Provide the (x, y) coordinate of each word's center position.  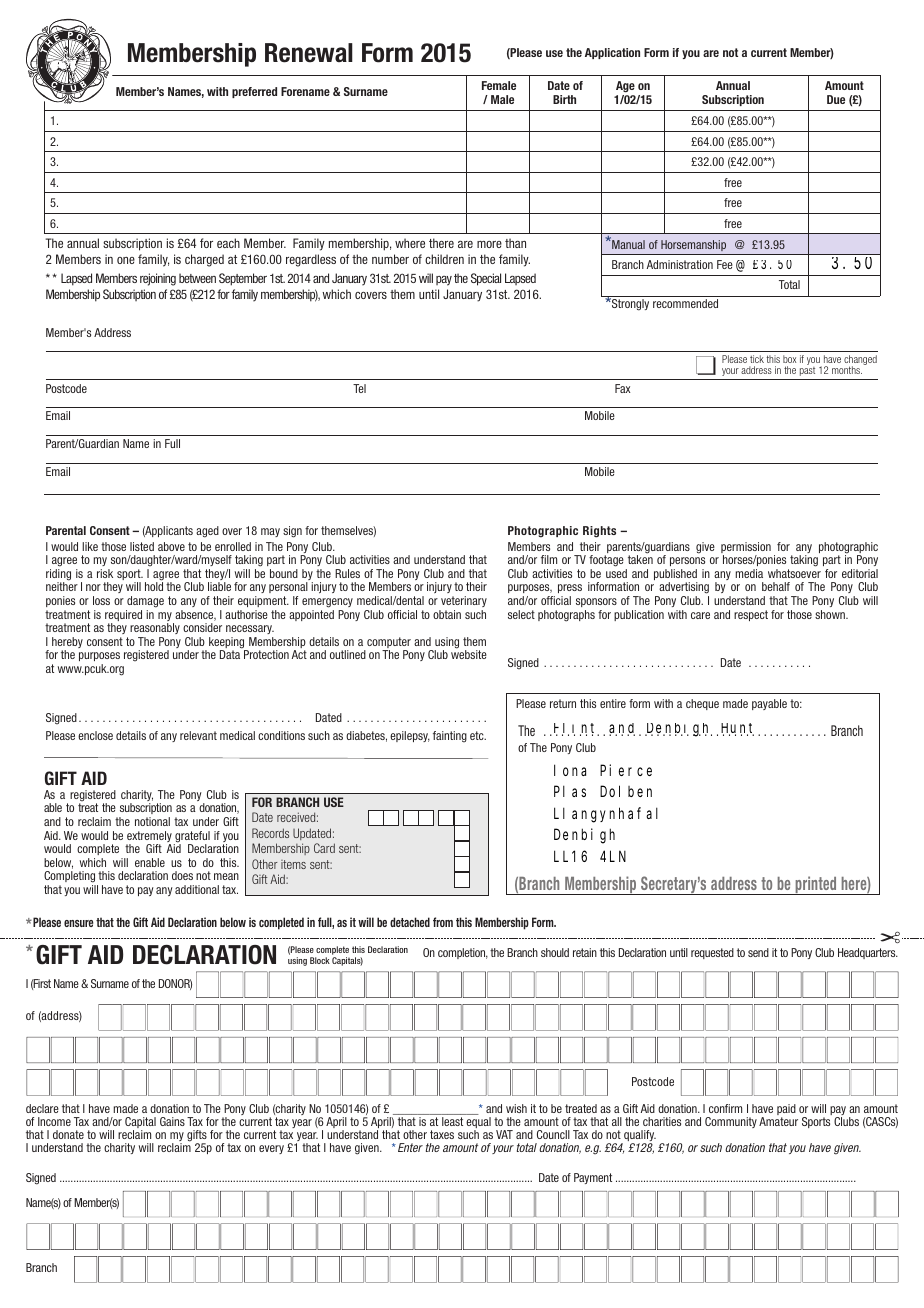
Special (486, 279)
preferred (254, 92)
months (847, 370)
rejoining (158, 279)
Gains (172, 1121)
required (123, 617)
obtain (447, 614)
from (443, 922)
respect (751, 615)
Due (836, 99)
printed (816, 885)
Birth (564, 99)
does (182, 875)
